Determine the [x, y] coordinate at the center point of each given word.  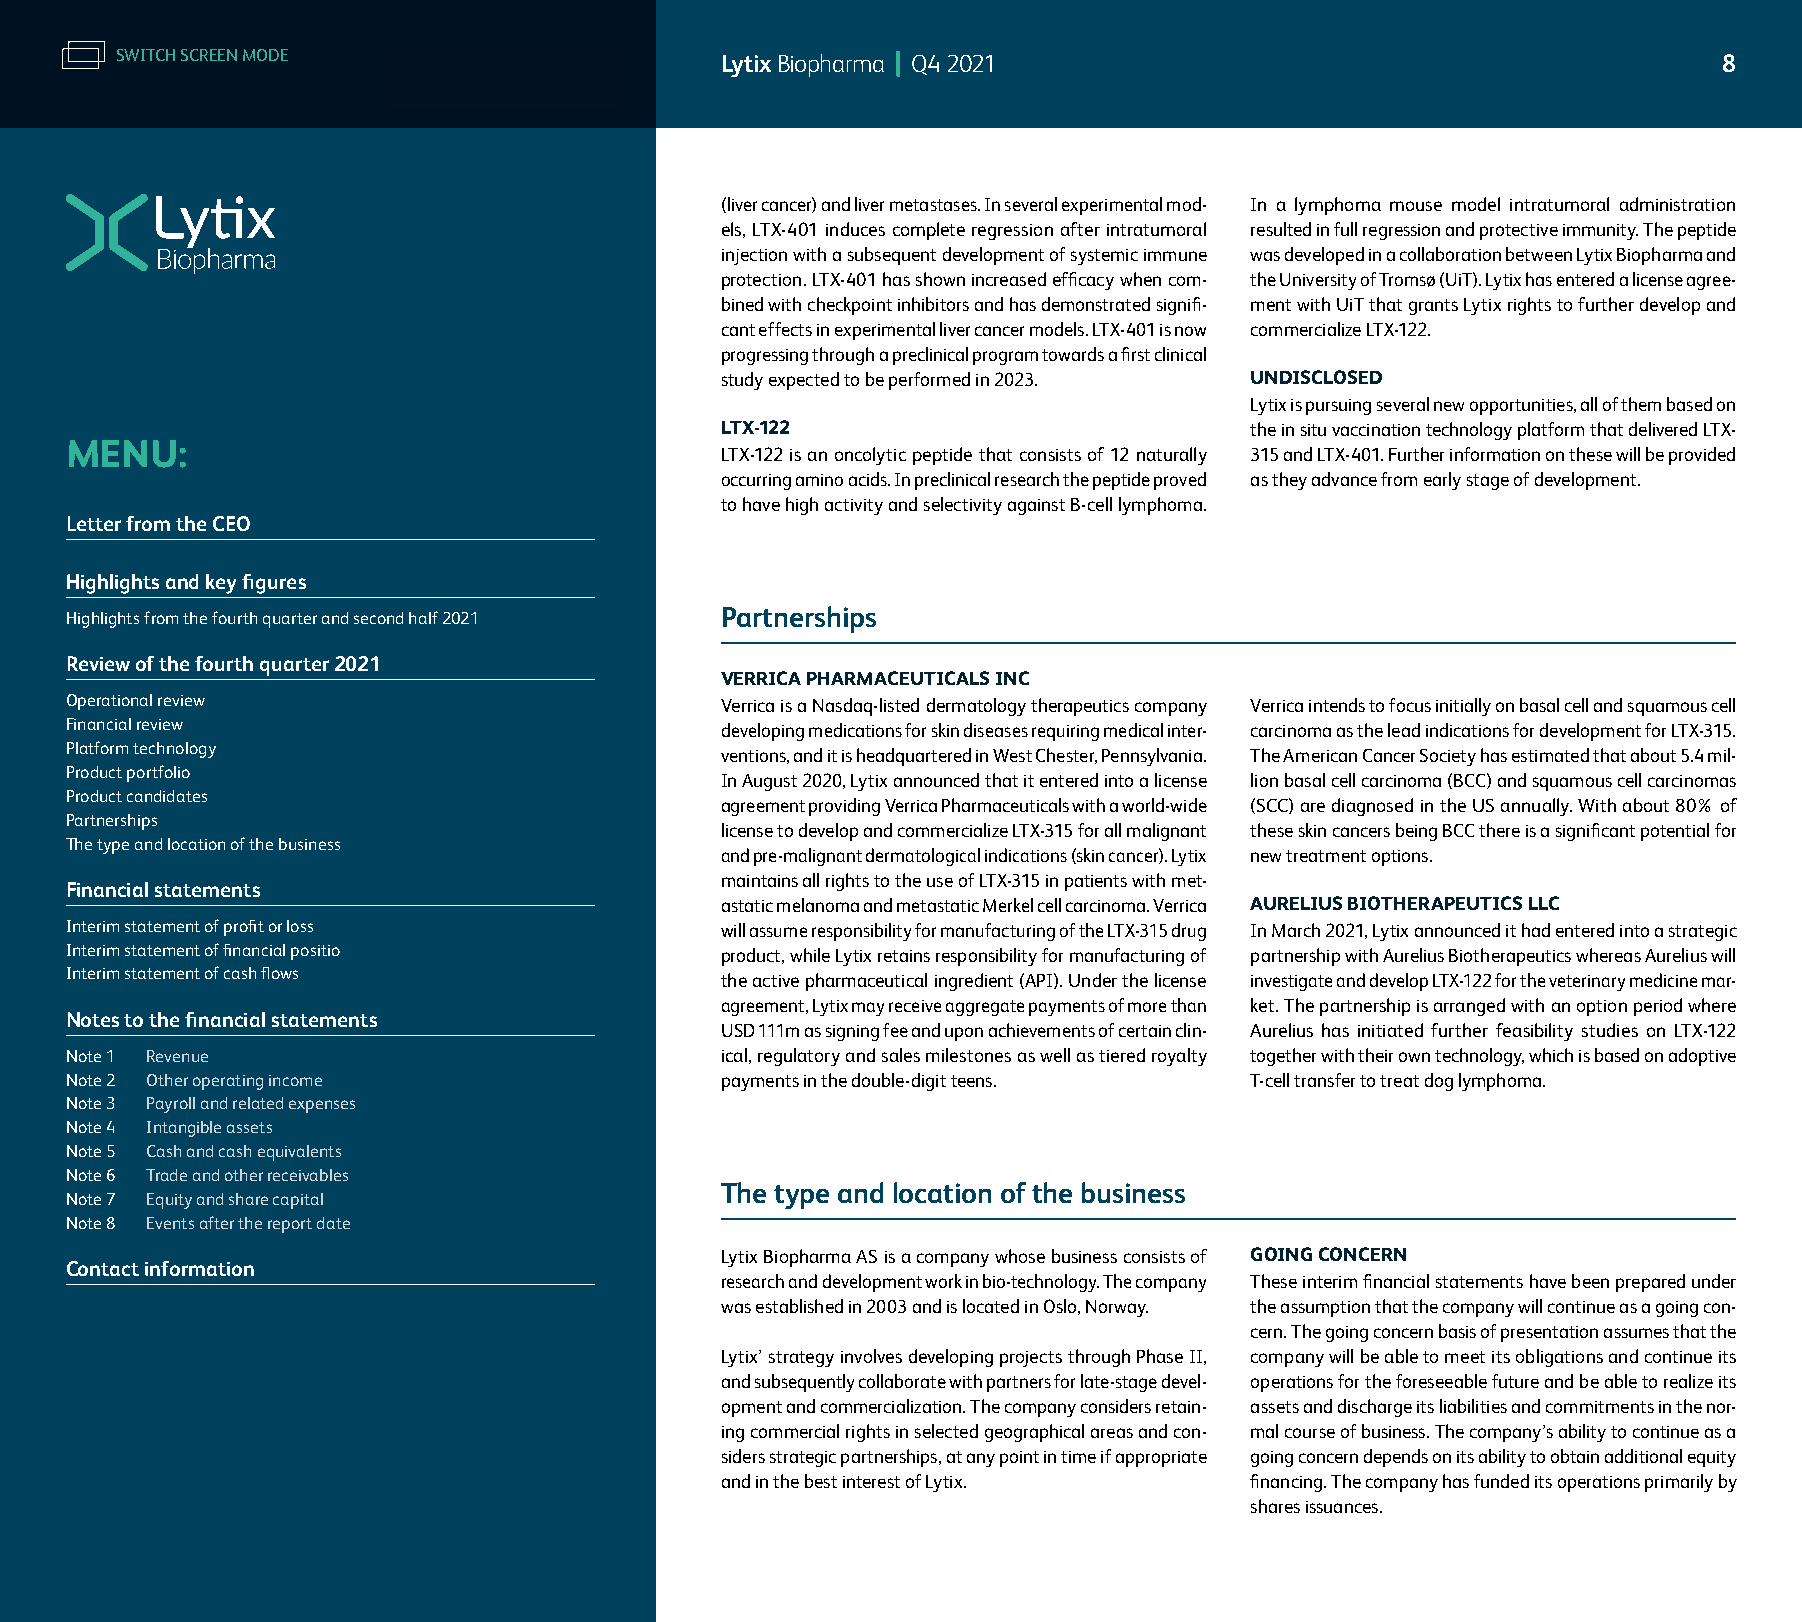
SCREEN [209, 55]
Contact [103, 1268]
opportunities [1522, 407]
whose [1020, 1256]
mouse [1416, 206]
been [1590, 1281]
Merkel [1008, 905]
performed [929, 381]
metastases [934, 205]
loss [300, 926]
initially [1463, 707]
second [378, 618]
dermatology [976, 707]
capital [298, 1201]
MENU [122, 454]
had [1536, 930]
